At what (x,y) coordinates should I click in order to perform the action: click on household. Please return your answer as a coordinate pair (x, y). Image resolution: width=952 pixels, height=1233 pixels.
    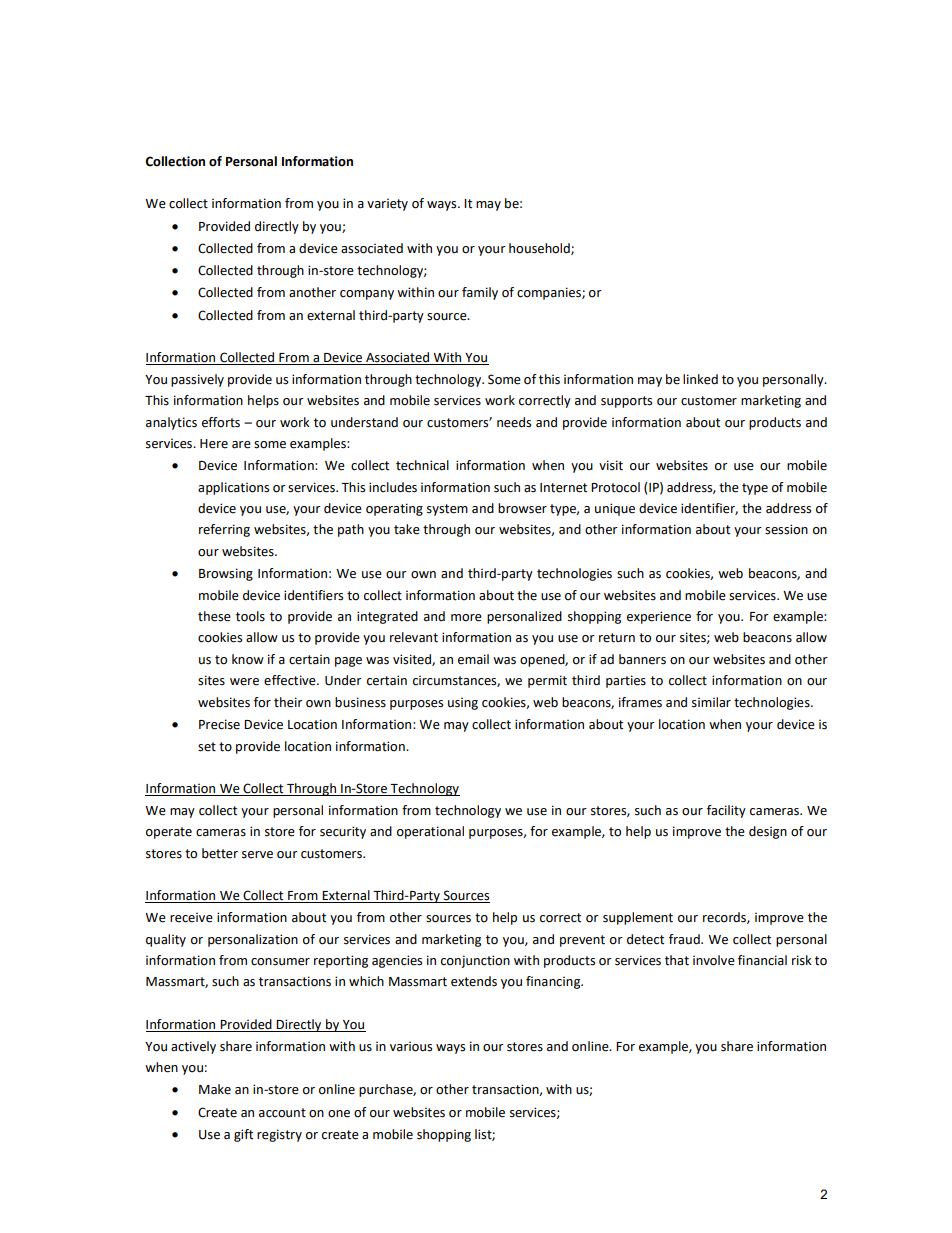
    Looking at the image, I should click on (540, 249).
